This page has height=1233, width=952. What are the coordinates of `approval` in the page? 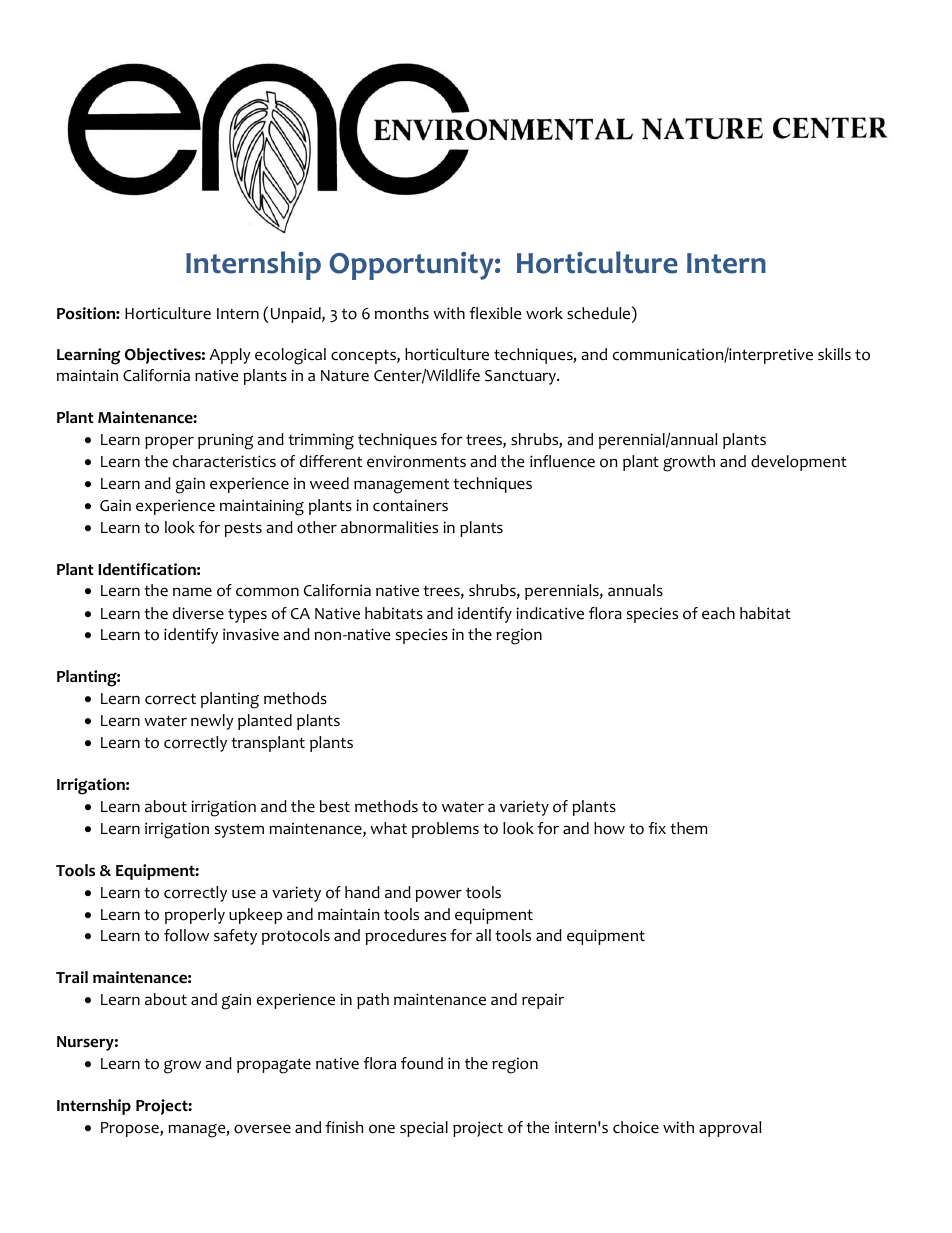 It's located at (730, 1129).
